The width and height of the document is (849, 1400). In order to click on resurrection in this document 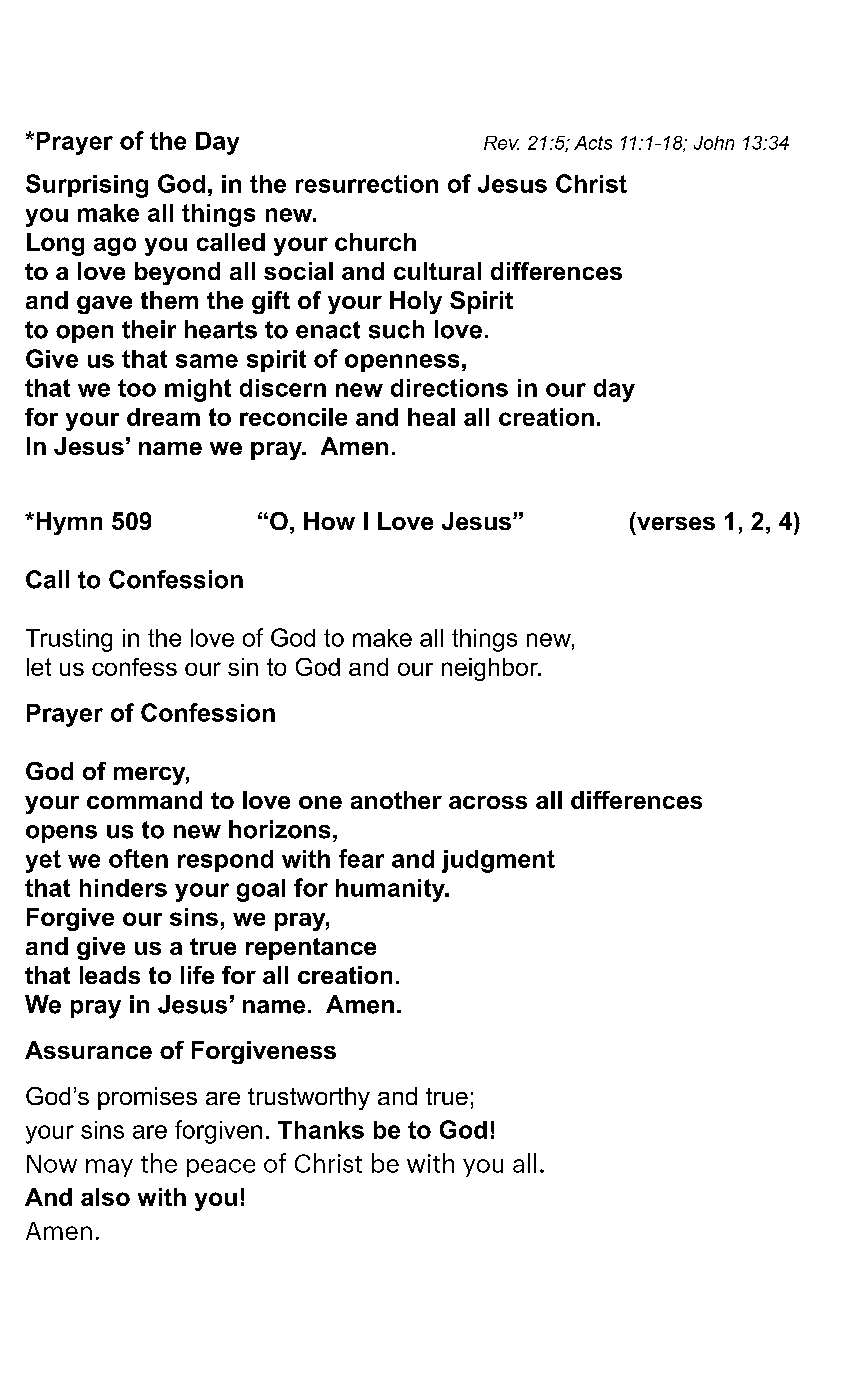, I will do `click(367, 184)`.
